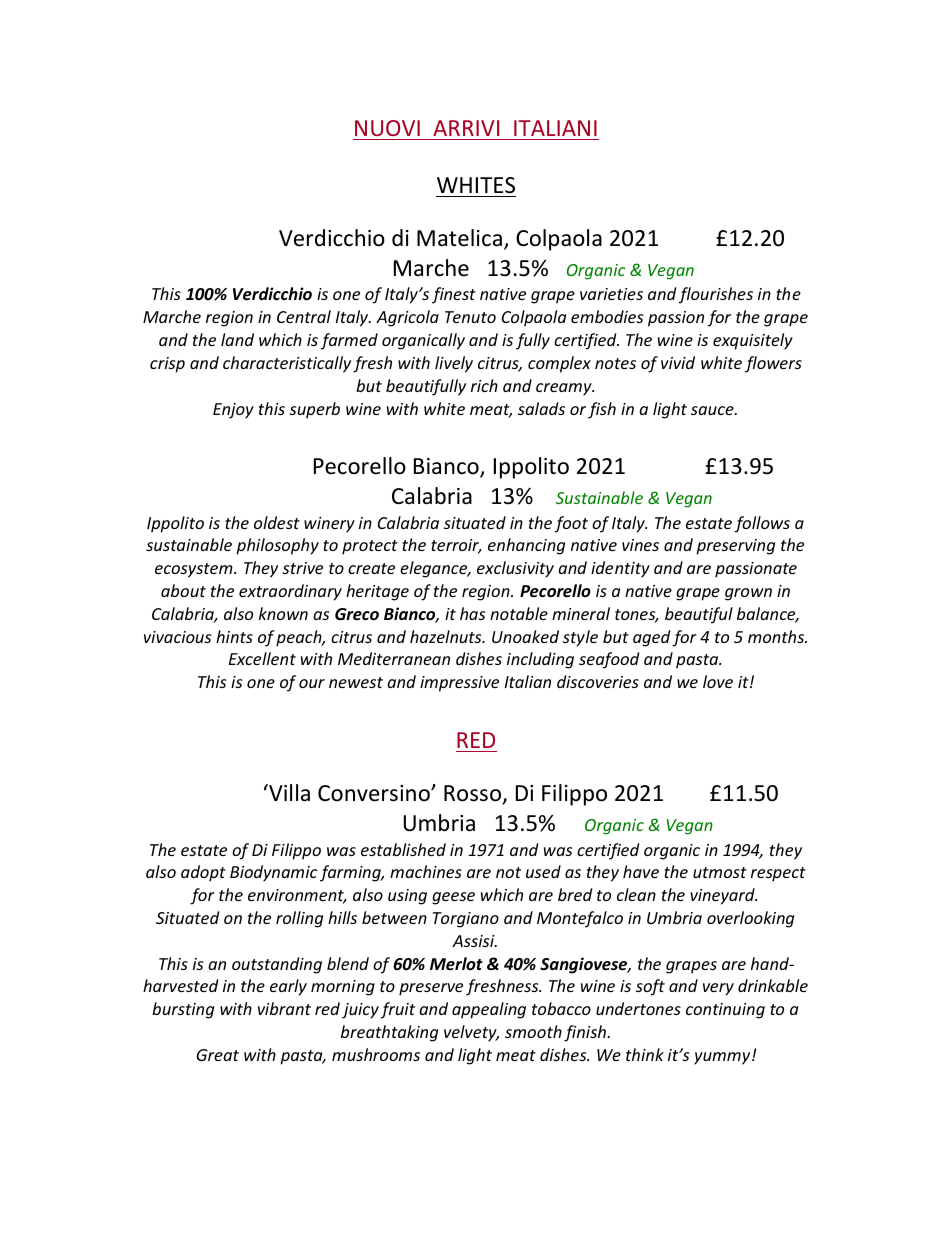 The image size is (952, 1233). What do you see at coordinates (472, 613) in the image?
I see `has` at bounding box center [472, 613].
